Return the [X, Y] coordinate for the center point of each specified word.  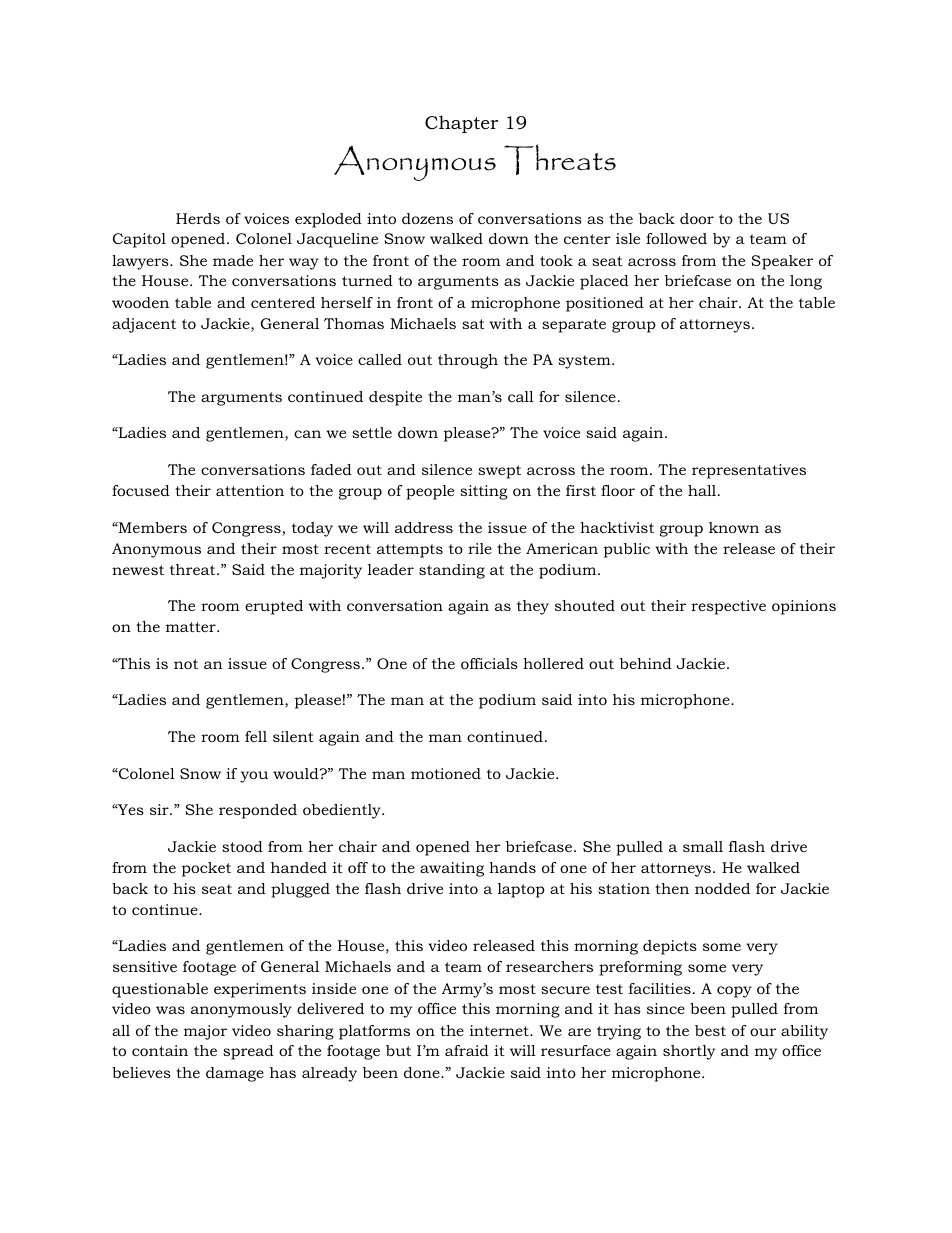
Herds [198, 218]
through [468, 361]
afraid [467, 1050]
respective [728, 607]
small [703, 846]
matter [192, 627]
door [697, 218]
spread [248, 1052]
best [710, 1030]
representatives [749, 471]
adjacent [144, 325]
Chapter [461, 124]
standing [452, 571]
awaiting [452, 869]
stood [242, 846]
